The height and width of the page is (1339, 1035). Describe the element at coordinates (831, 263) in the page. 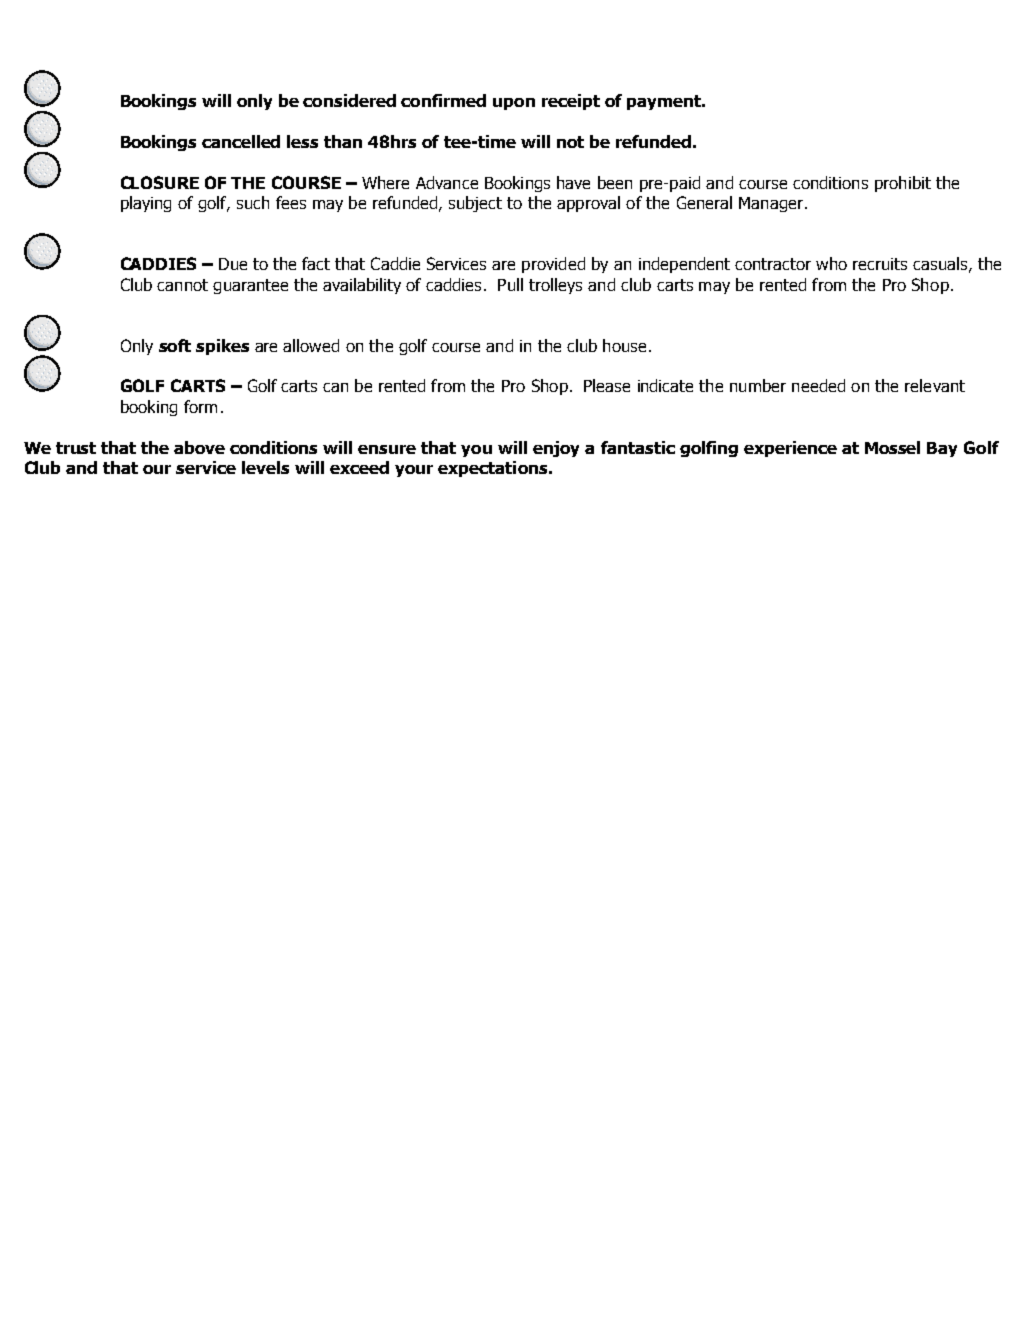

I see `who` at that location.
